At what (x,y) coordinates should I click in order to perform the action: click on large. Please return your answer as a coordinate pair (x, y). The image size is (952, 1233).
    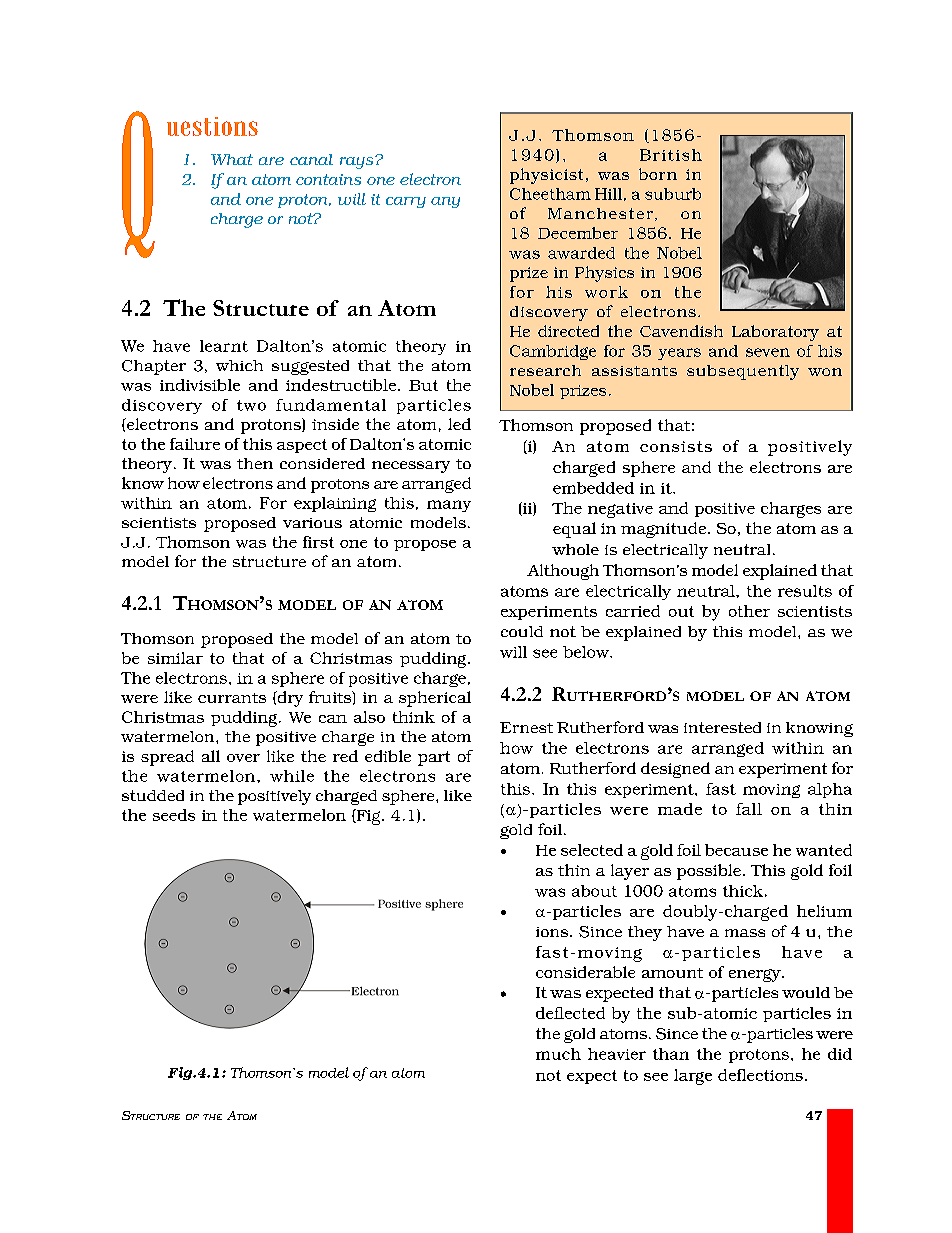
    Looking at the image, I should click on (693, 1077).
